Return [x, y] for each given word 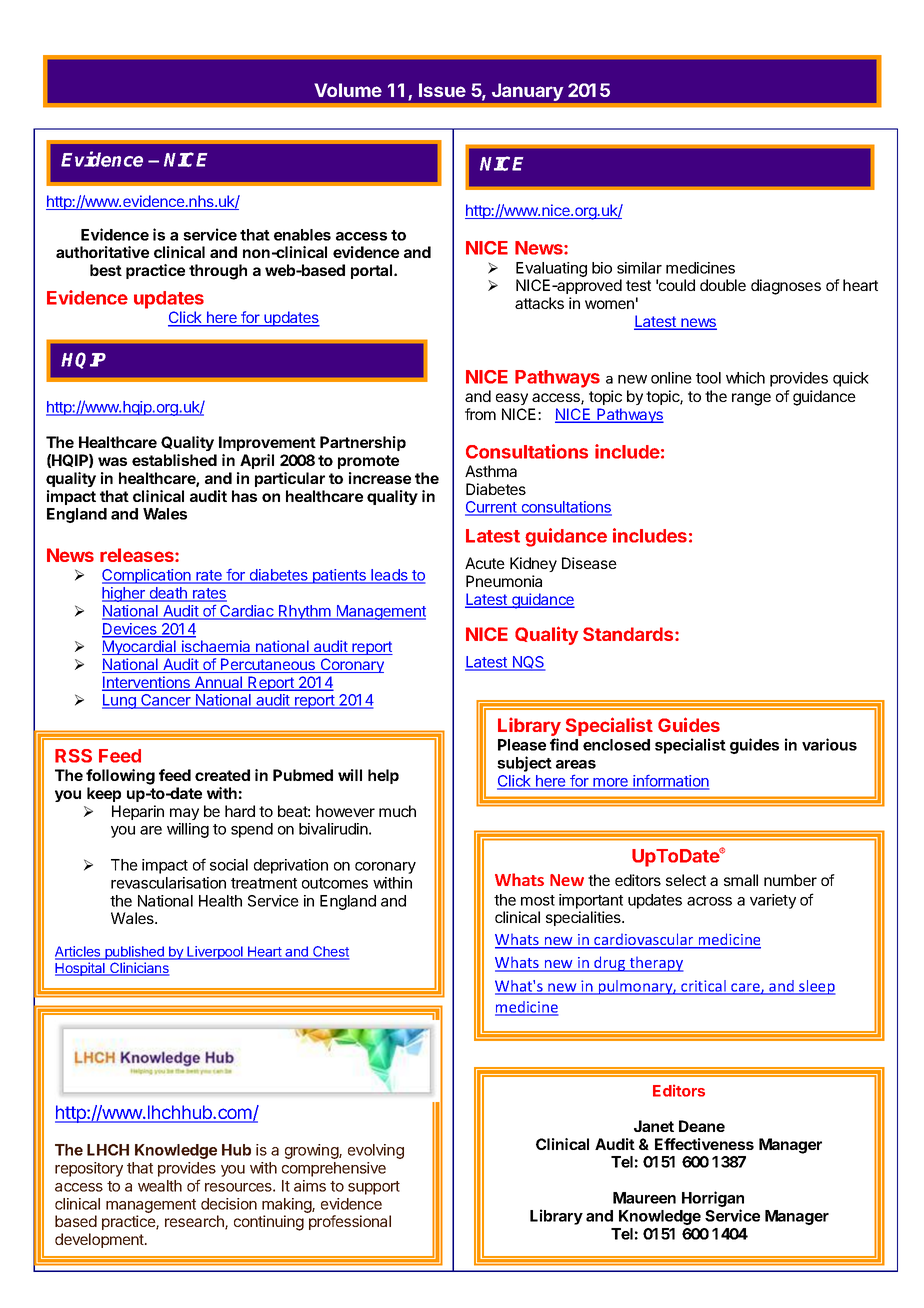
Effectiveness [704, 1144]
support [374, 1188]
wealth [160, 1186]
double [723, 285]
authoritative [102, 252]
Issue [442, 90]
